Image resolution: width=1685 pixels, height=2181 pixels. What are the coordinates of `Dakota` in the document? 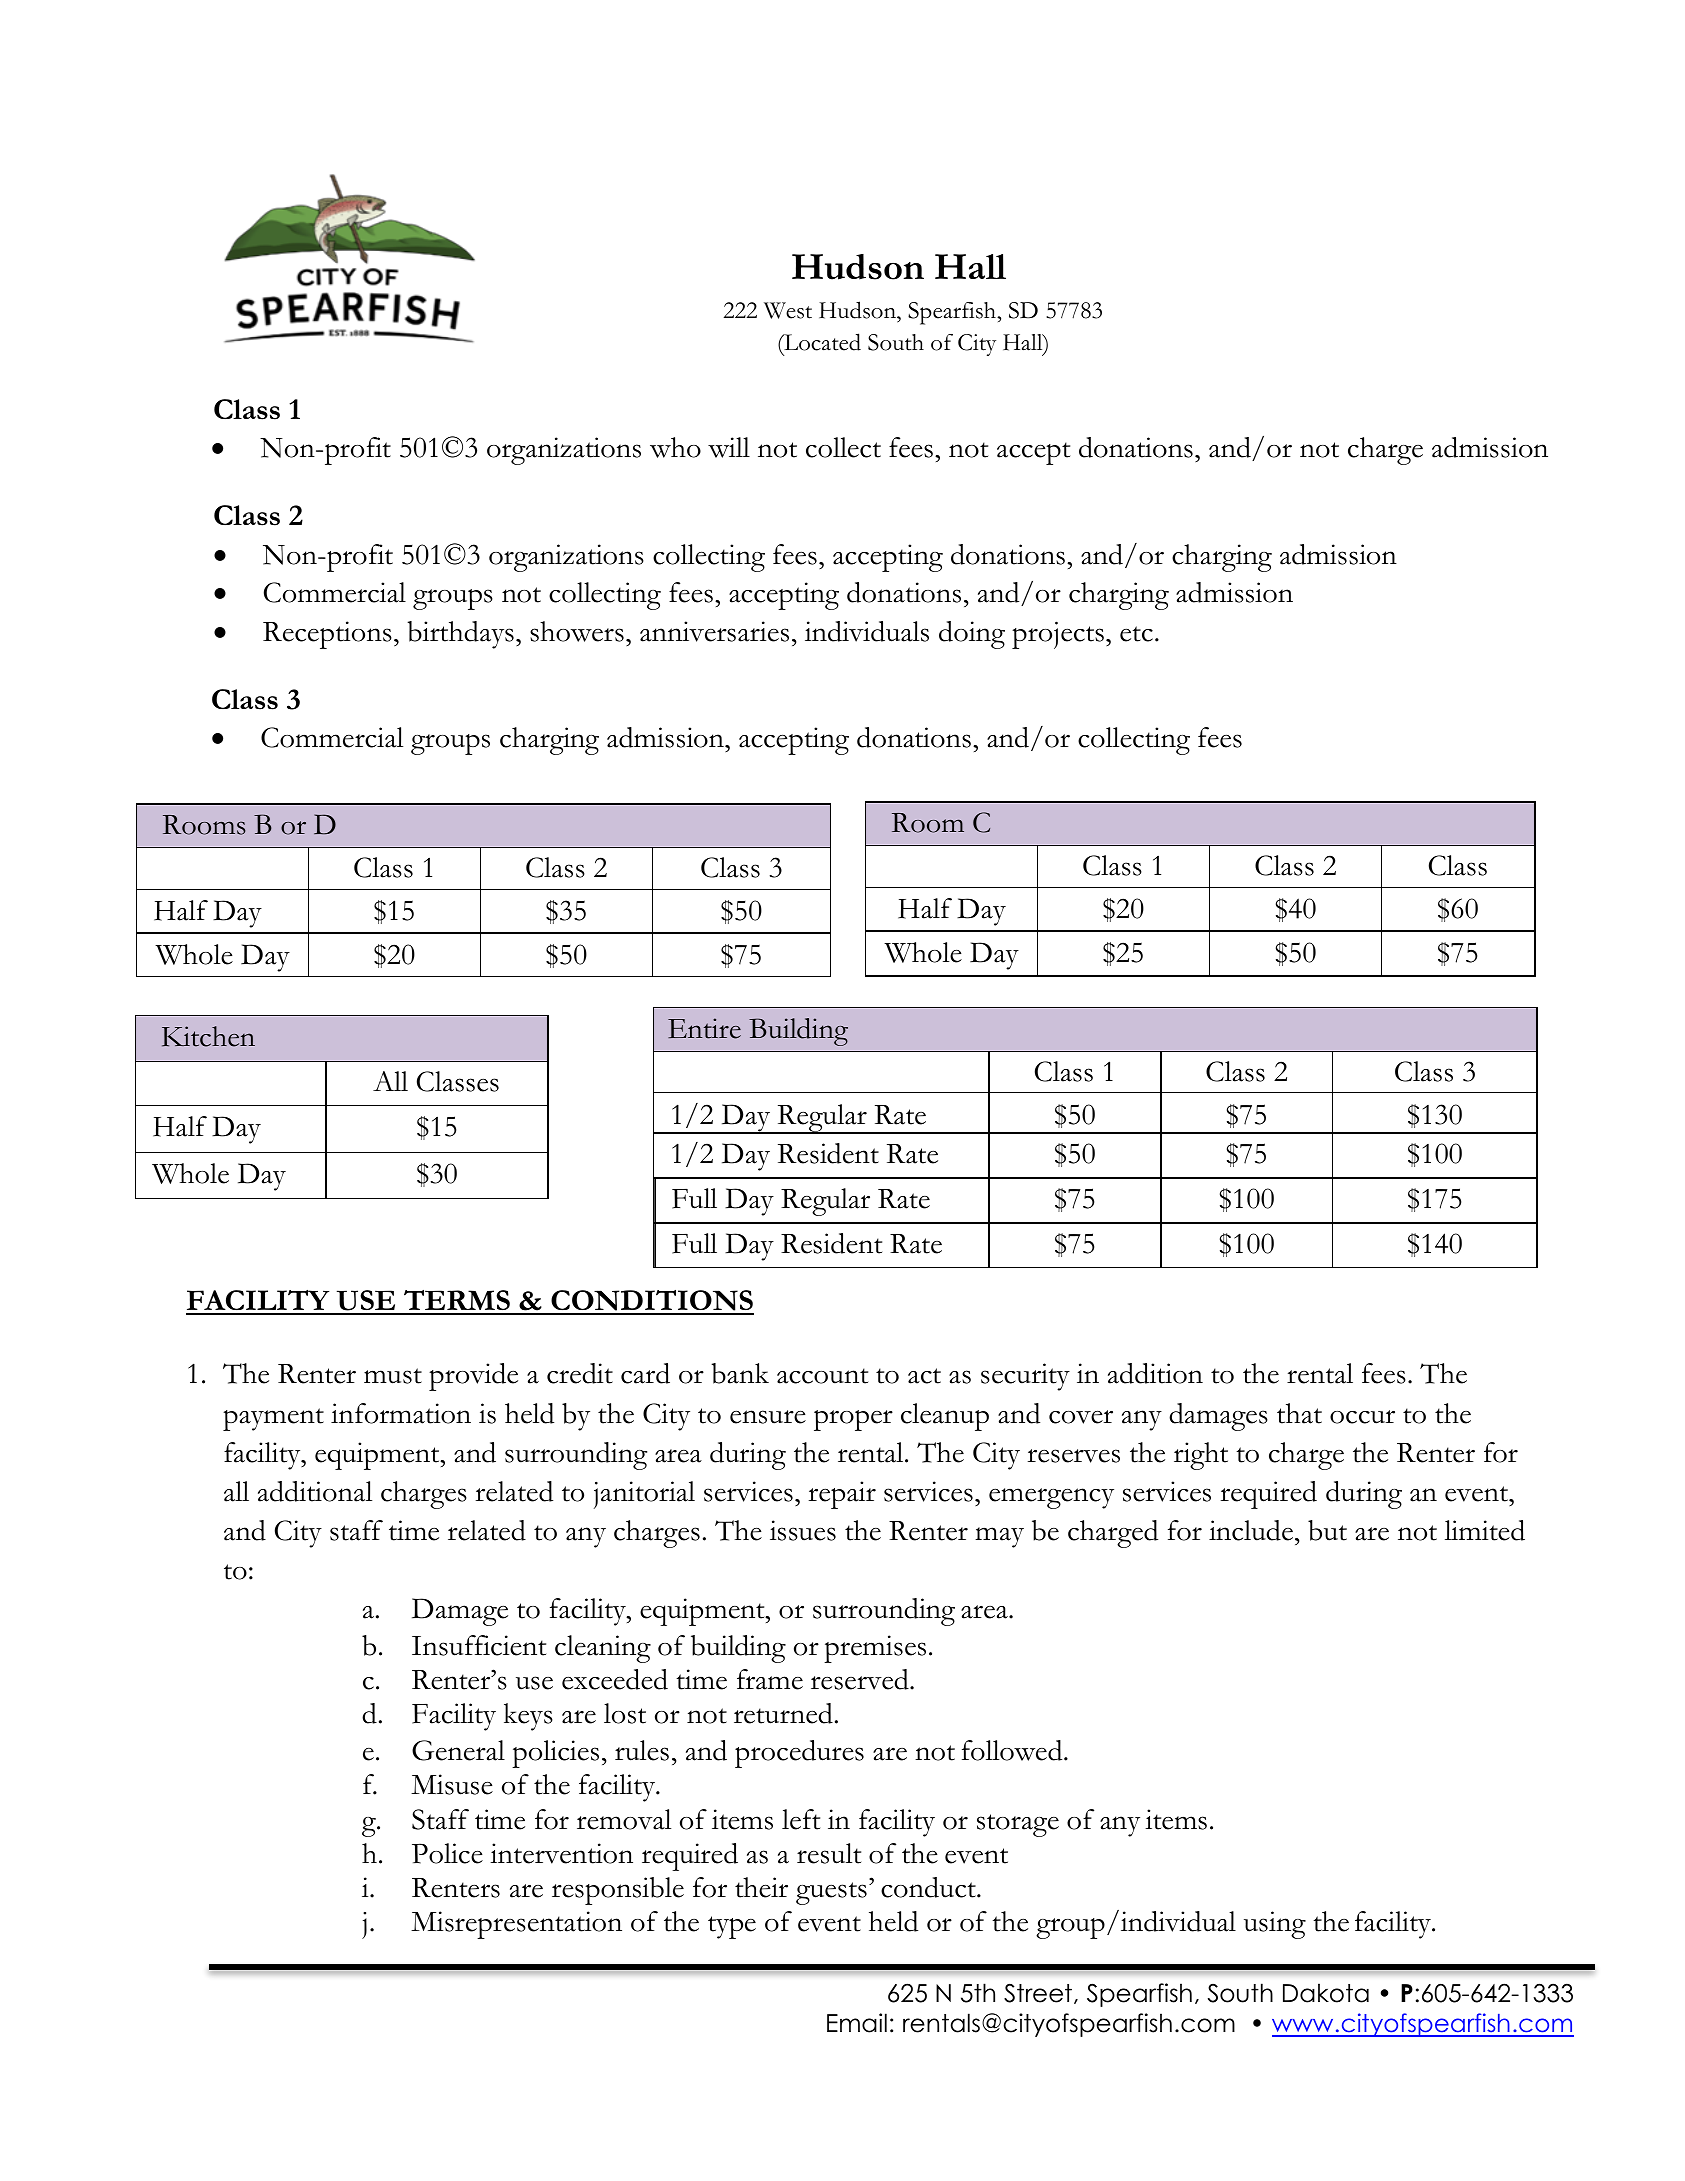 It's located at (1326, 1993).
